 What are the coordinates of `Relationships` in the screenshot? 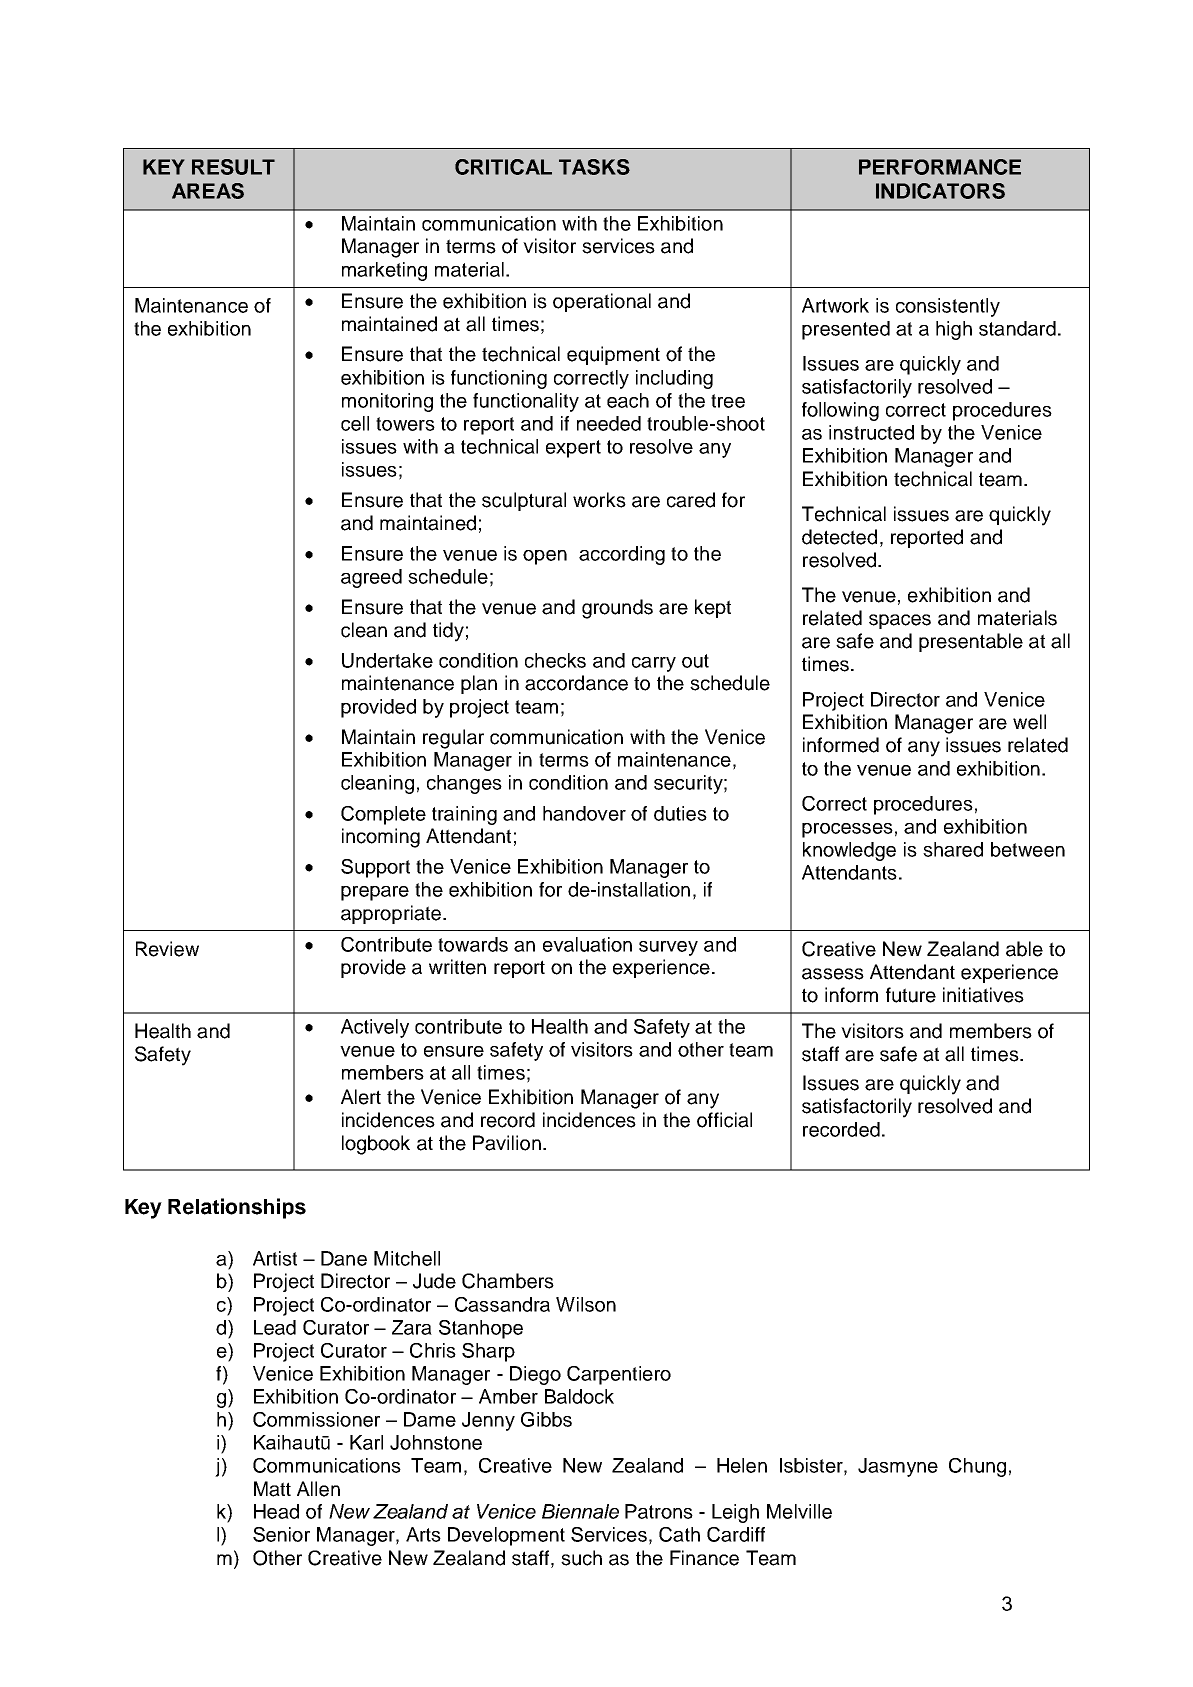 It's located at (237, 1208).
